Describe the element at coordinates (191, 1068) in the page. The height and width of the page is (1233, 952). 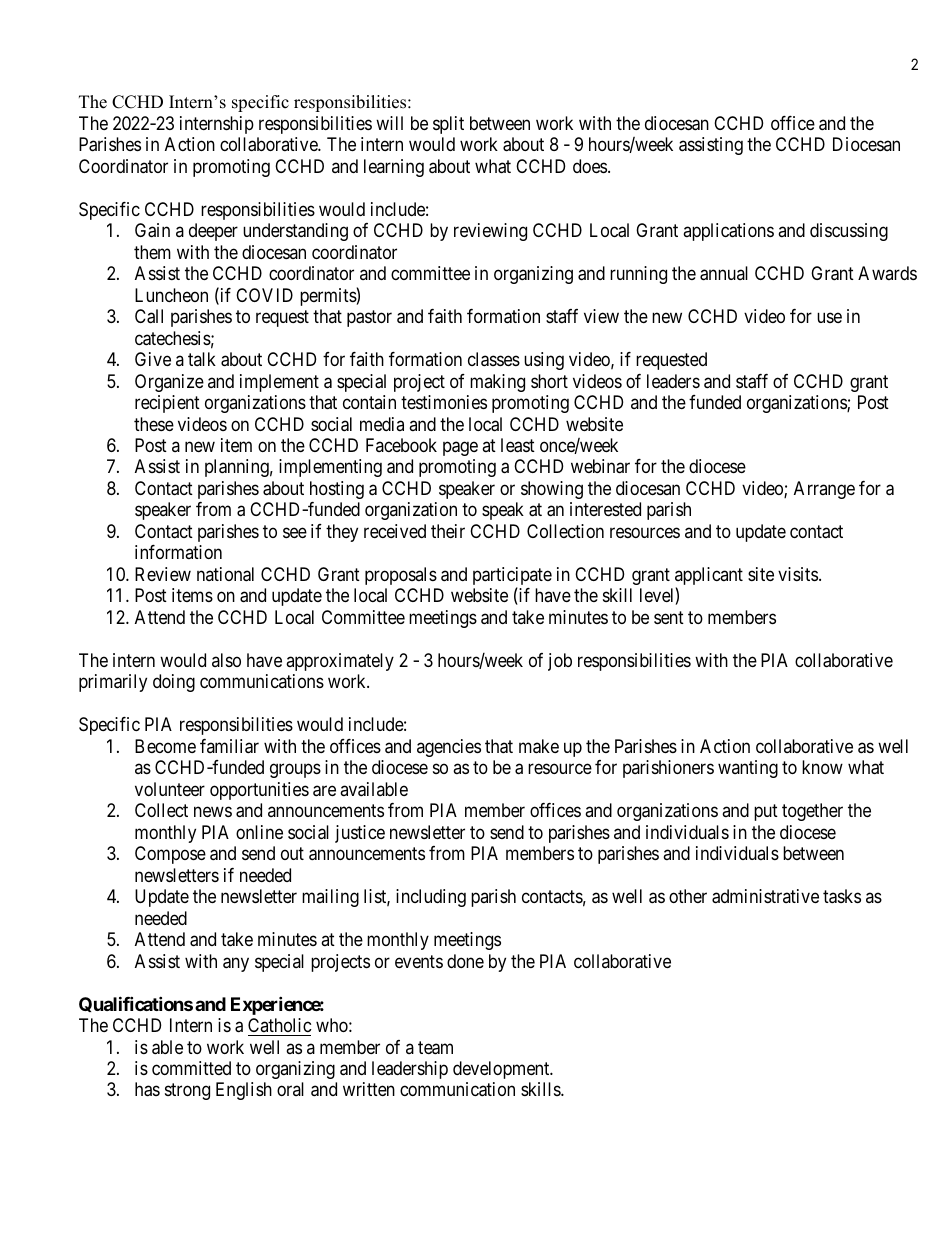
I see `committed` at that location.
